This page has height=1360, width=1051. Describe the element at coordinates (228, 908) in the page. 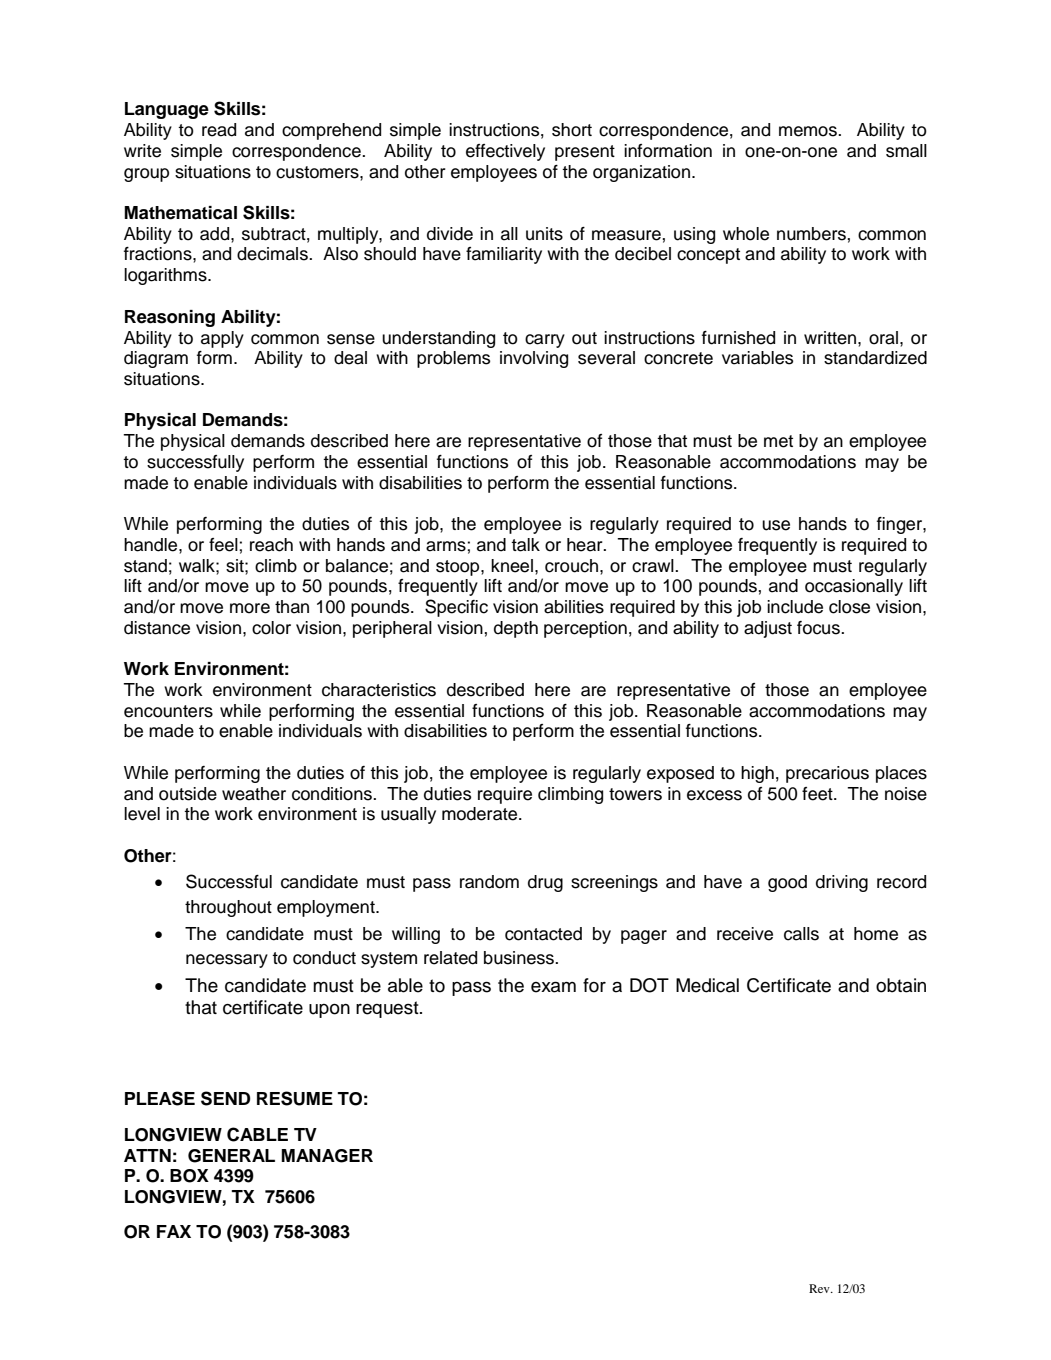

I see `throughout` at that location.
